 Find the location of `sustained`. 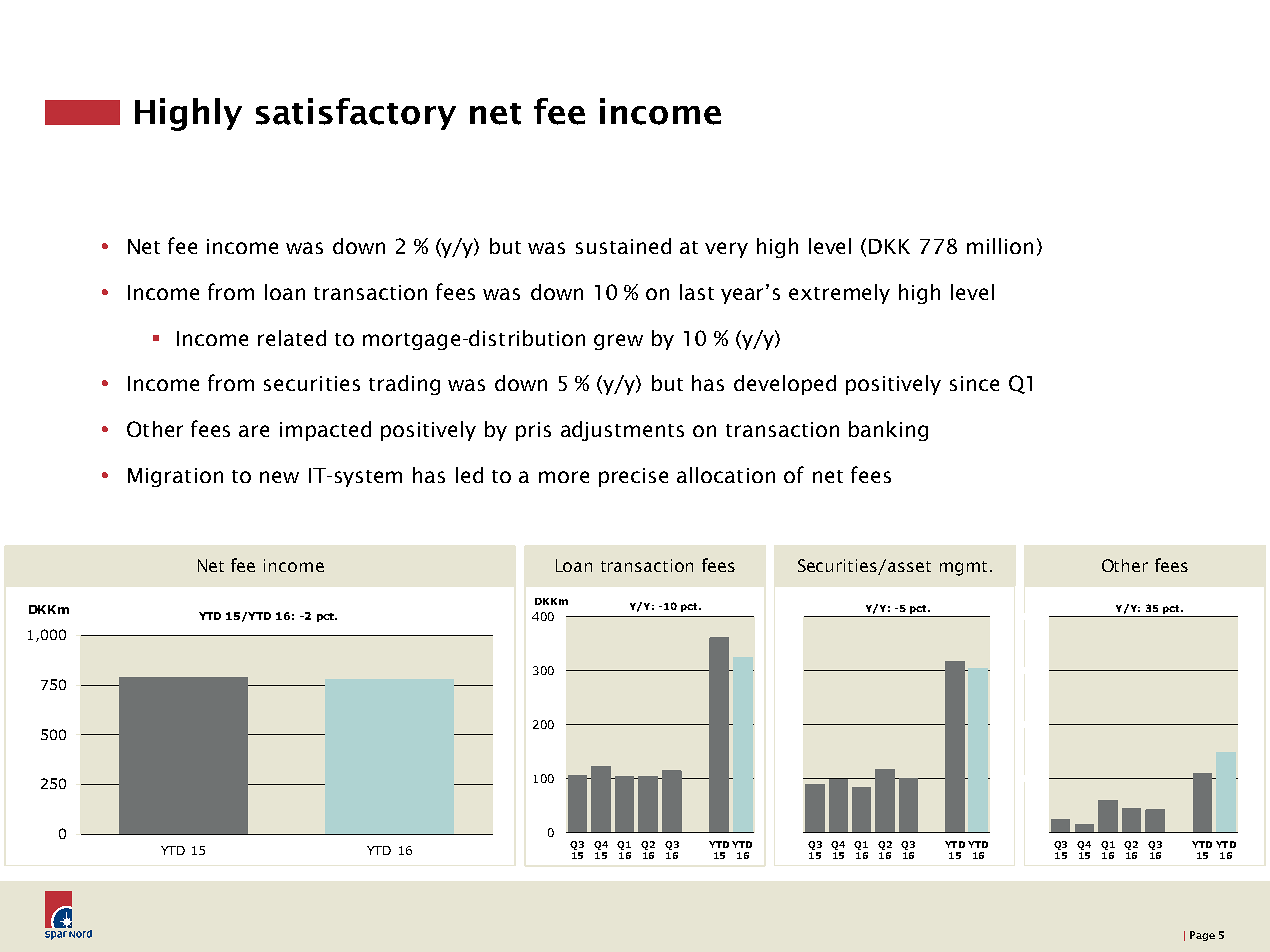

sustained is located at coordinates (623, 246).
